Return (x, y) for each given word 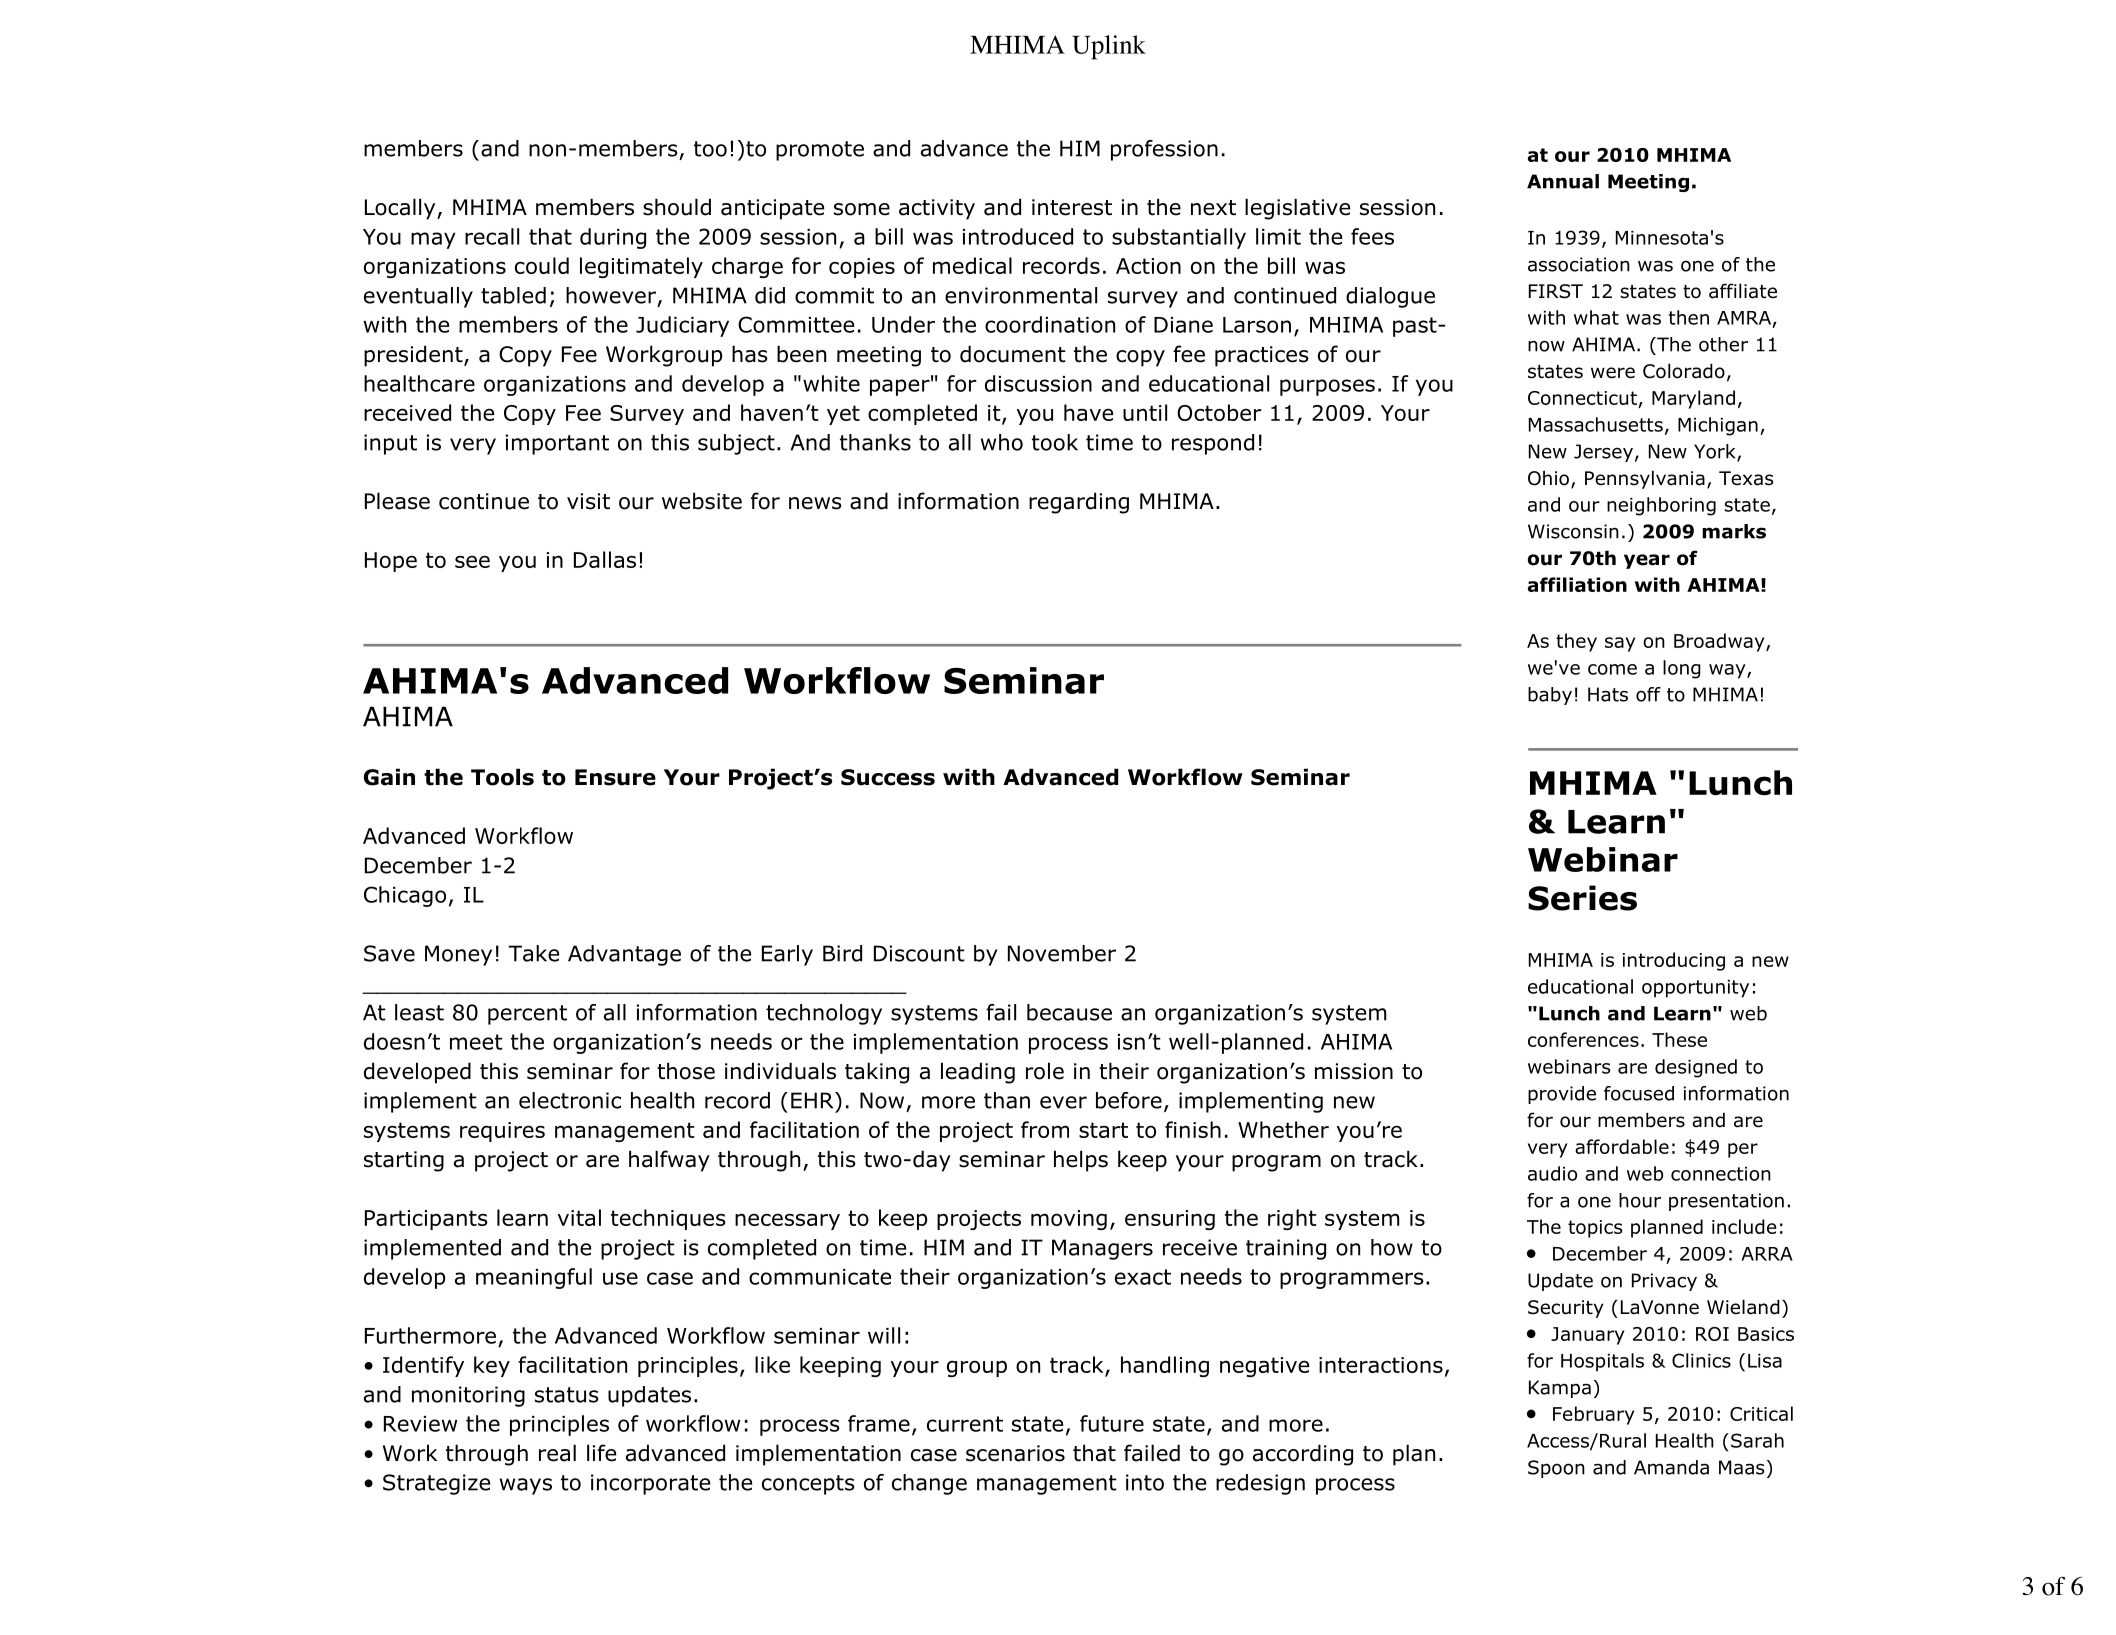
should (677, 207)
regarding (1079, 503)
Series (1582, 898)
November (1062, 953)
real (557, 1453)
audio (1552, 1173)
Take (533, 953)
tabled (513, 295)
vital (579, 1217)
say (1620, 644)
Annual (1563, 181)
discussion (1038, 383)
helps (1081, 1161)
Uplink (1109, 47)
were (1613, 373)
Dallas (605, 559)
